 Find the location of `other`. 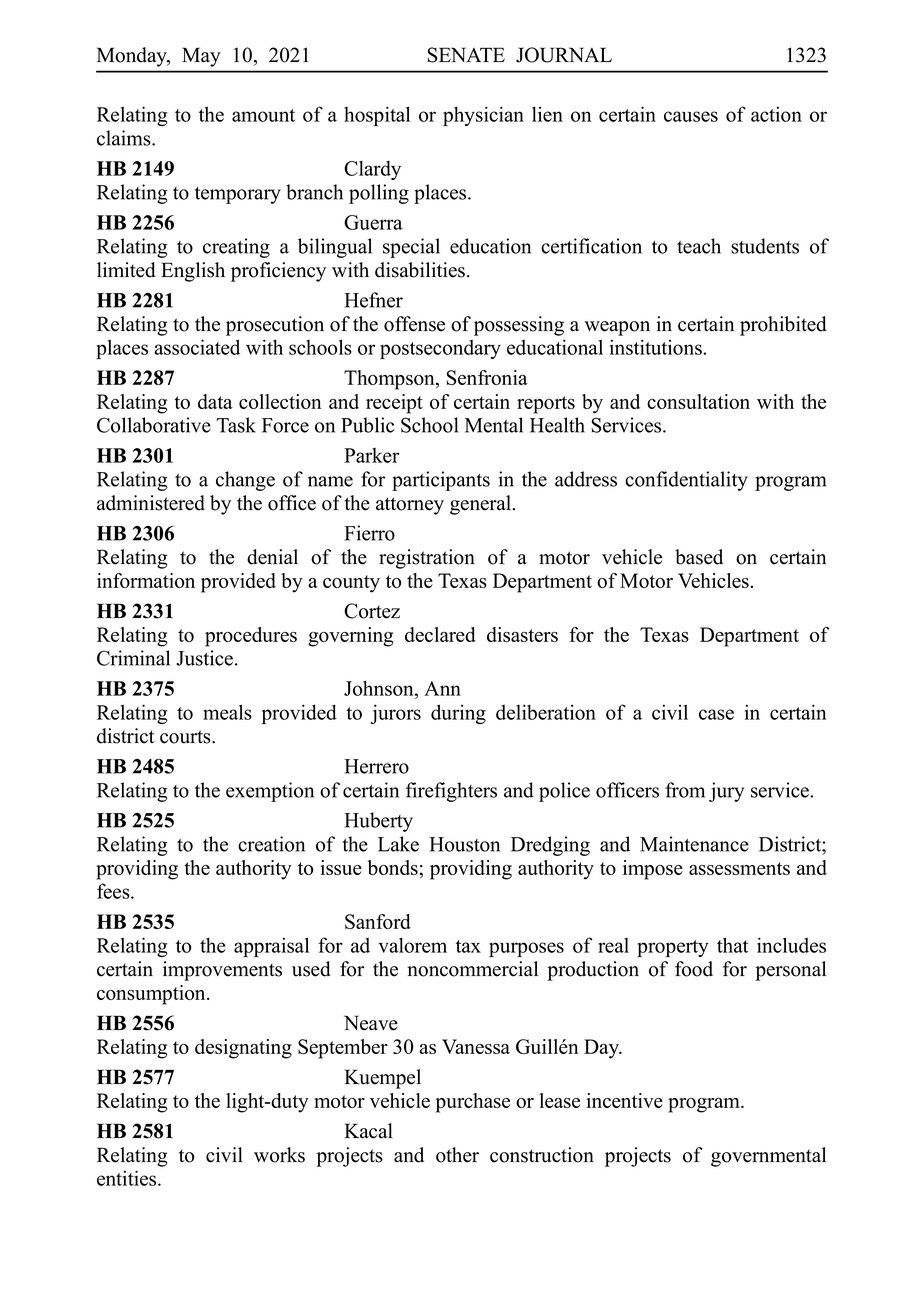

other is located at coordinates (457, 1155).
